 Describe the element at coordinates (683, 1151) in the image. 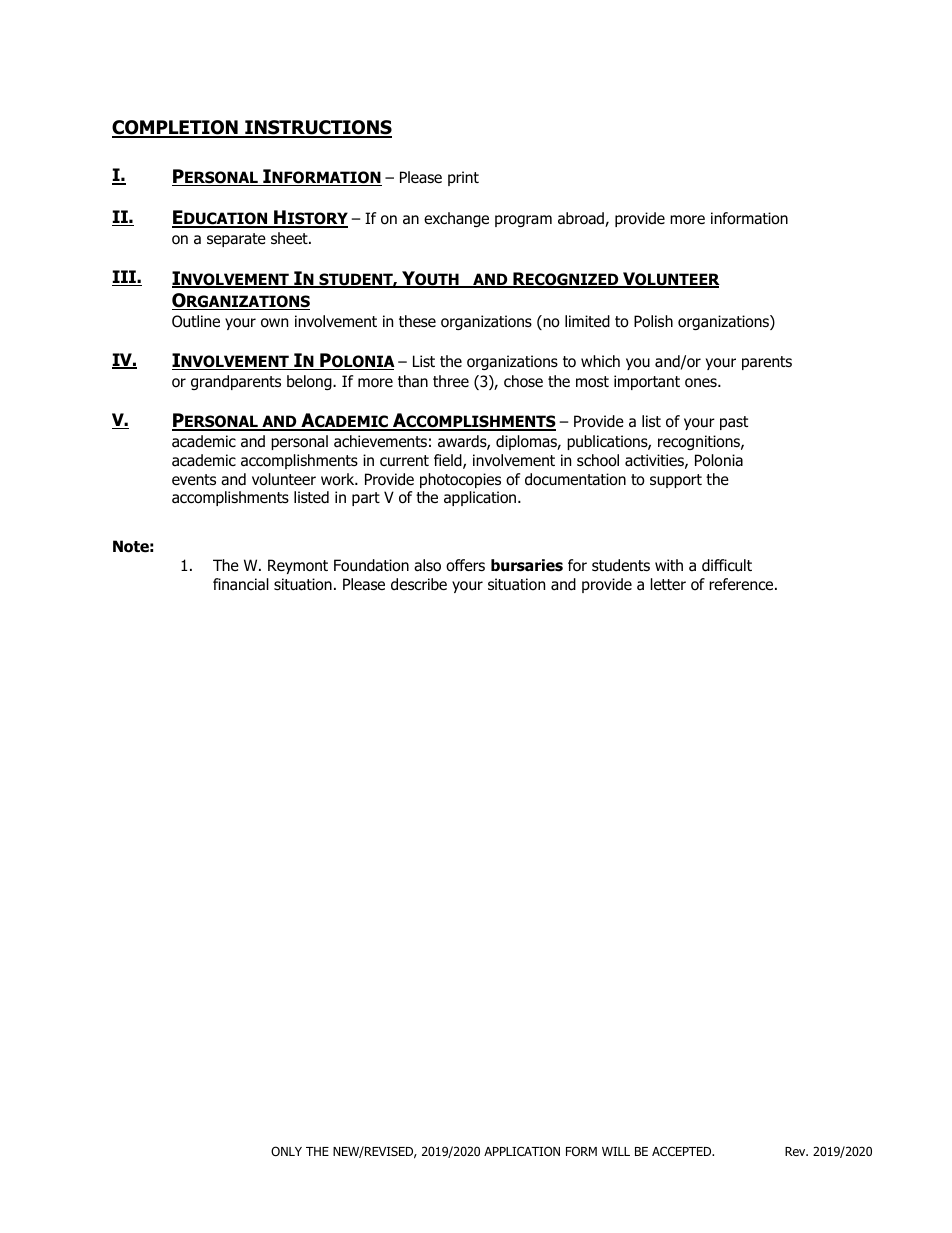

I see `ACCEPTED` at that location.
